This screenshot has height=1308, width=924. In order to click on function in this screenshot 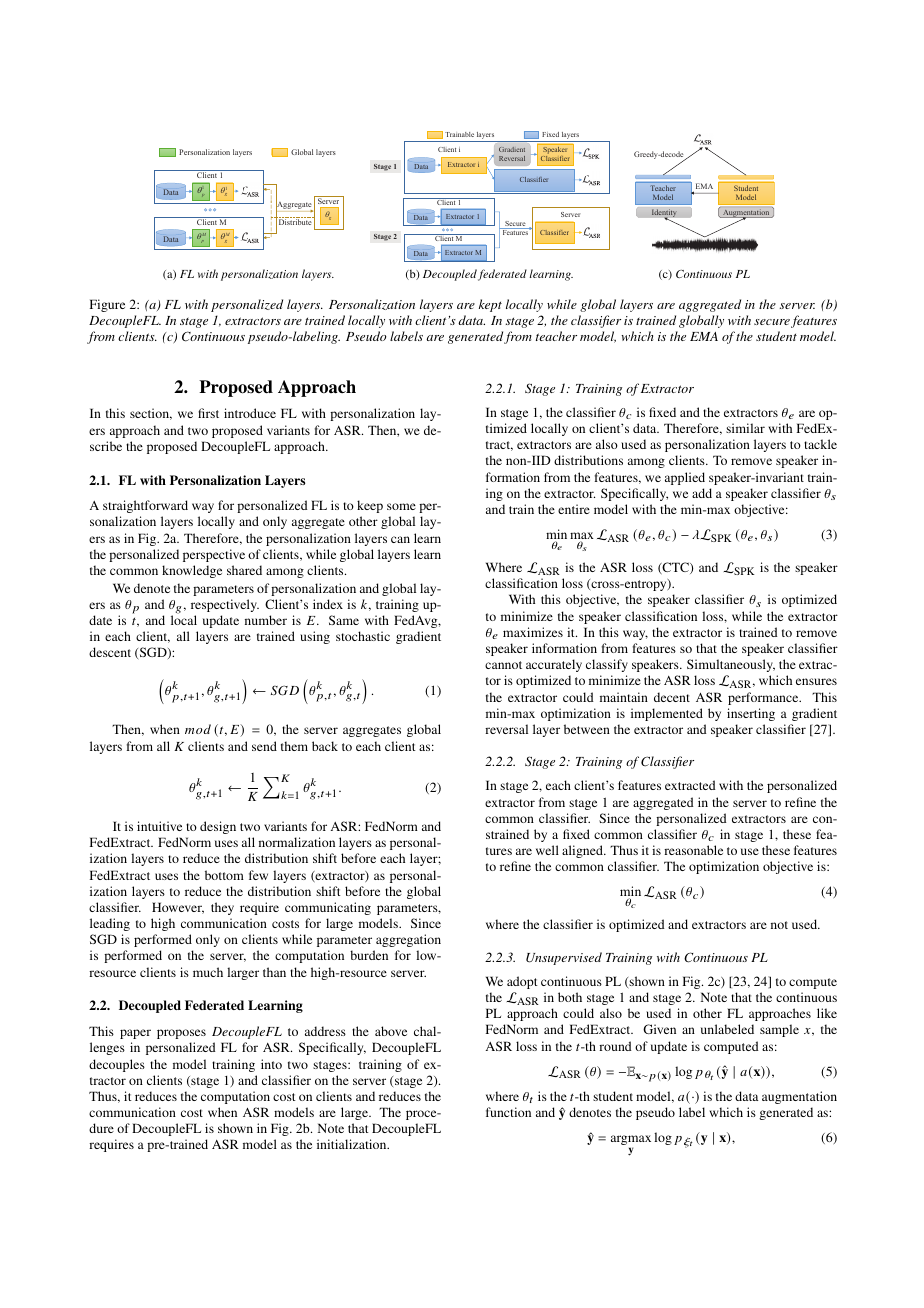, I will do `click(508, 1112)`.
